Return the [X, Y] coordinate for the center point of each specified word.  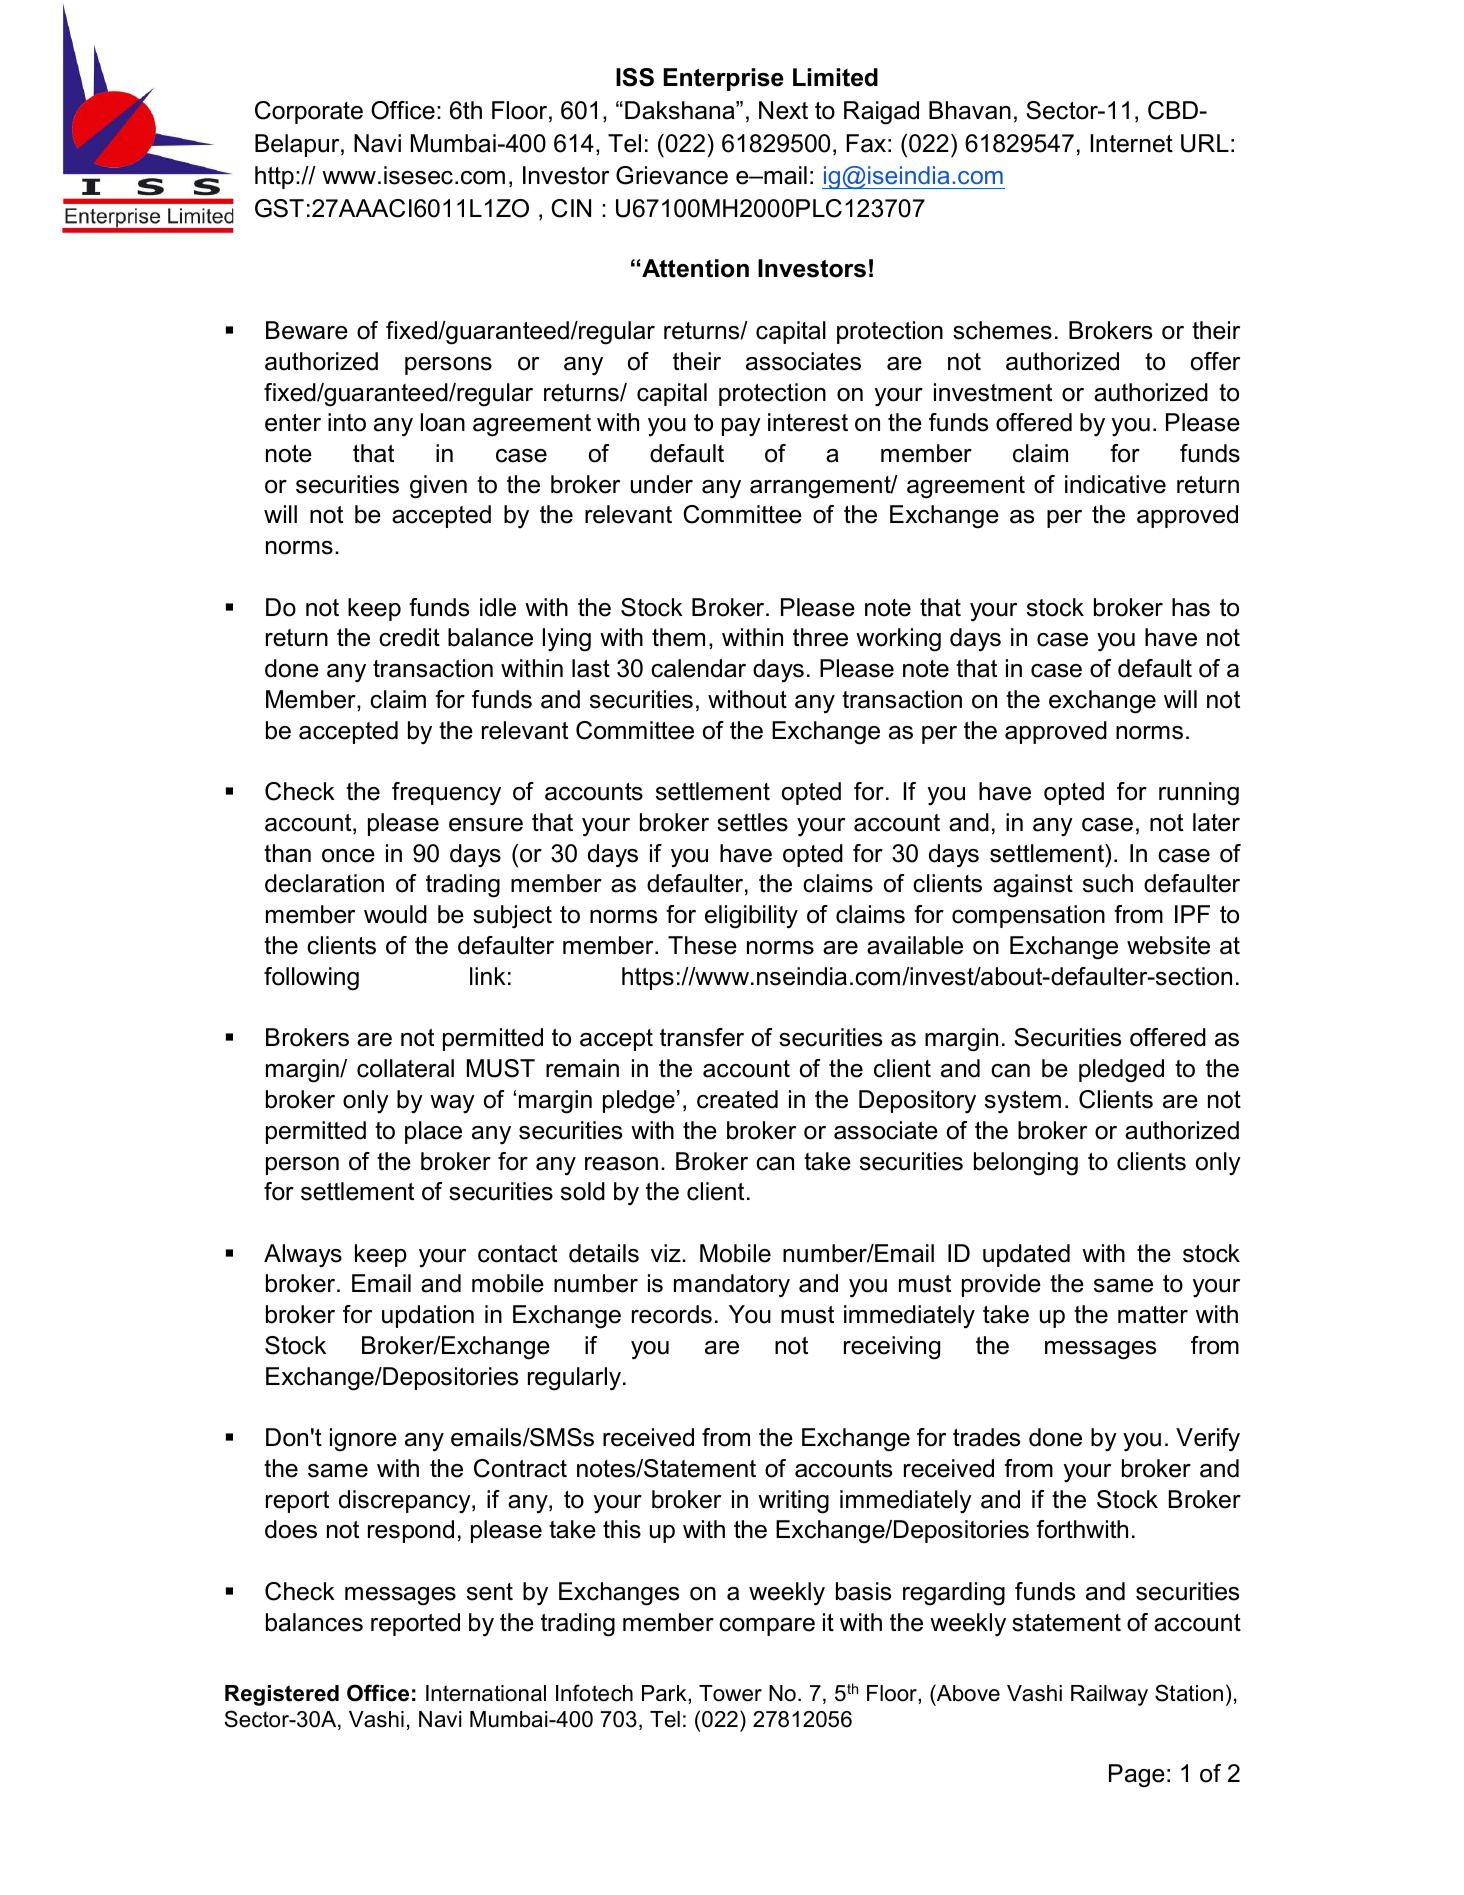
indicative [1115, 484]
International [486, 1693]
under [662, 484]
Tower [730, 1693]
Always [303, 1256]
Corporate [309, 112]
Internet [1132, 143]
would [395, 914]
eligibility [751, 917]
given [438, 487]
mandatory [732, 1286]
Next [783, 110]
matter [1153, 1315]
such [1108, 883]
